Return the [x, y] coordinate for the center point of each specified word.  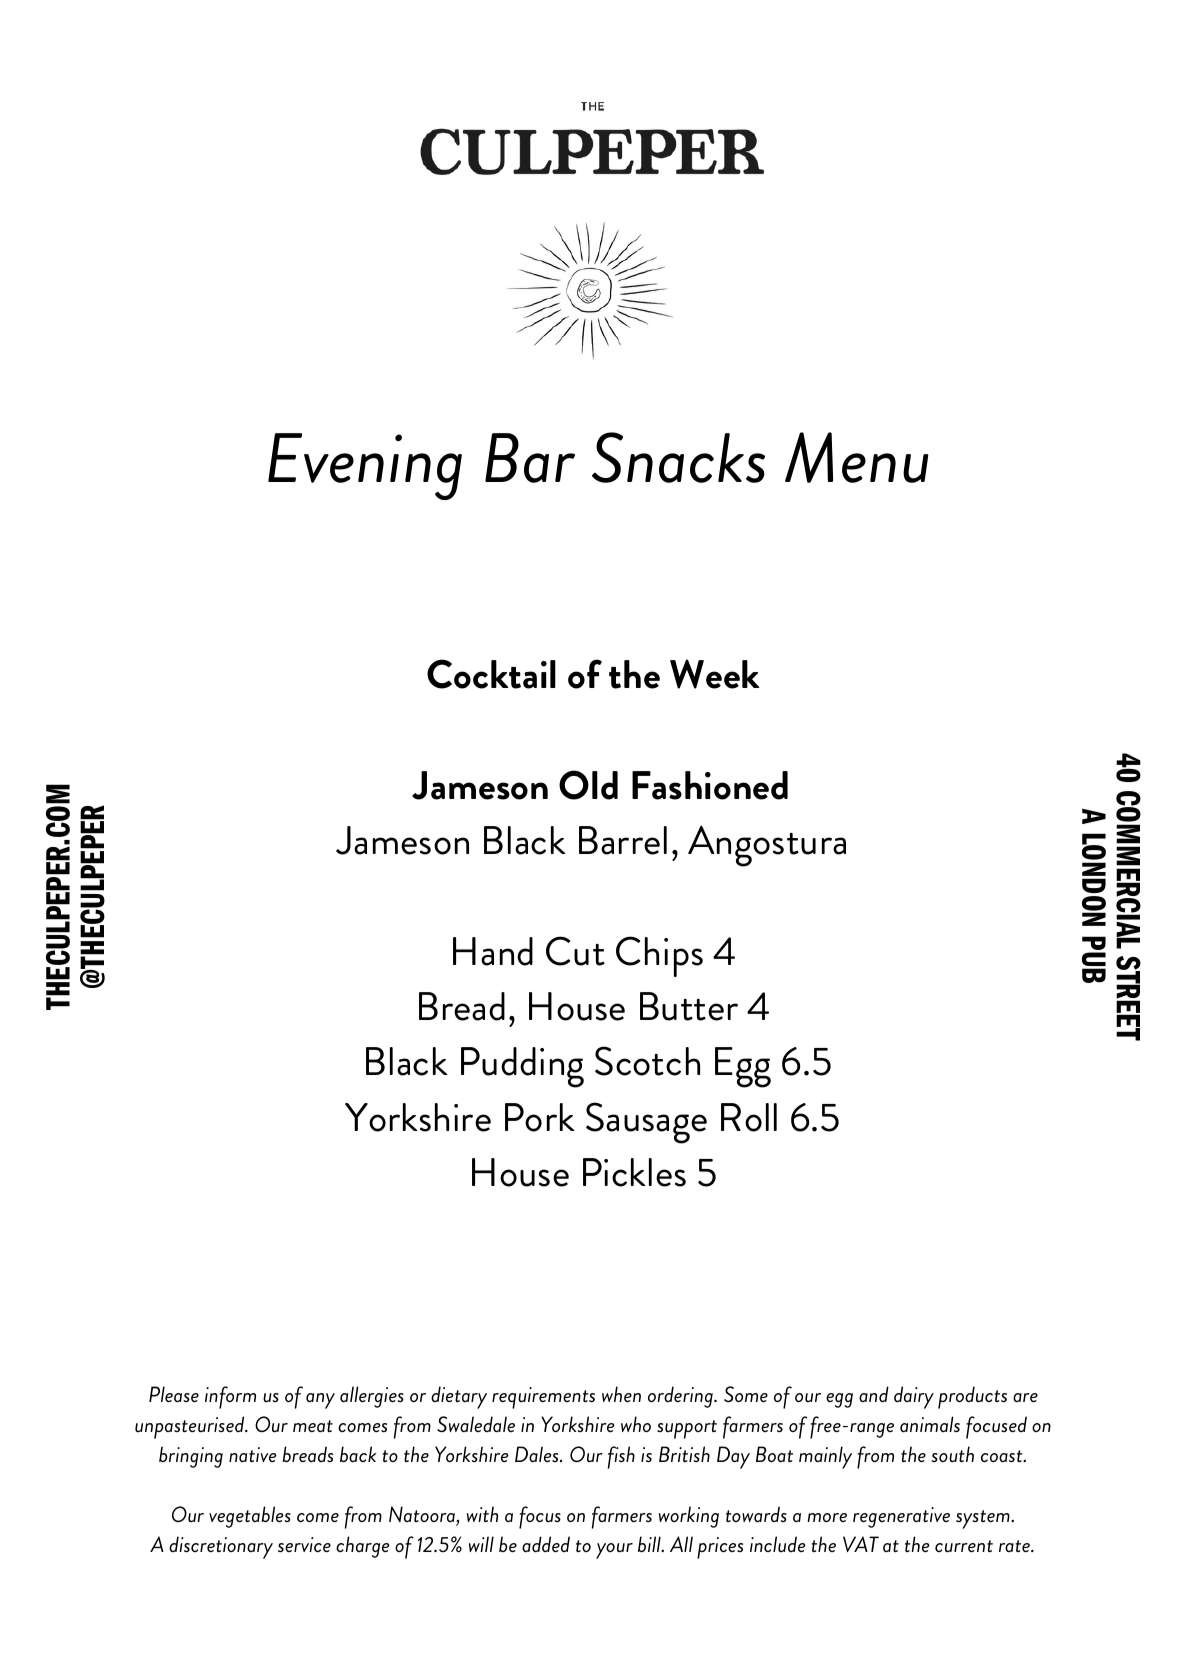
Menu [857, 457]
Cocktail [491, 674]
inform [230, 1397]
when [621, 1394]
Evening [365, 466]
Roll [749, 1117]
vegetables [250, 1517]
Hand [493, 951]
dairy [914, 1397]
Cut [575, 951]
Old [588, 785]
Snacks [678, 457]
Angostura [767, 846]
